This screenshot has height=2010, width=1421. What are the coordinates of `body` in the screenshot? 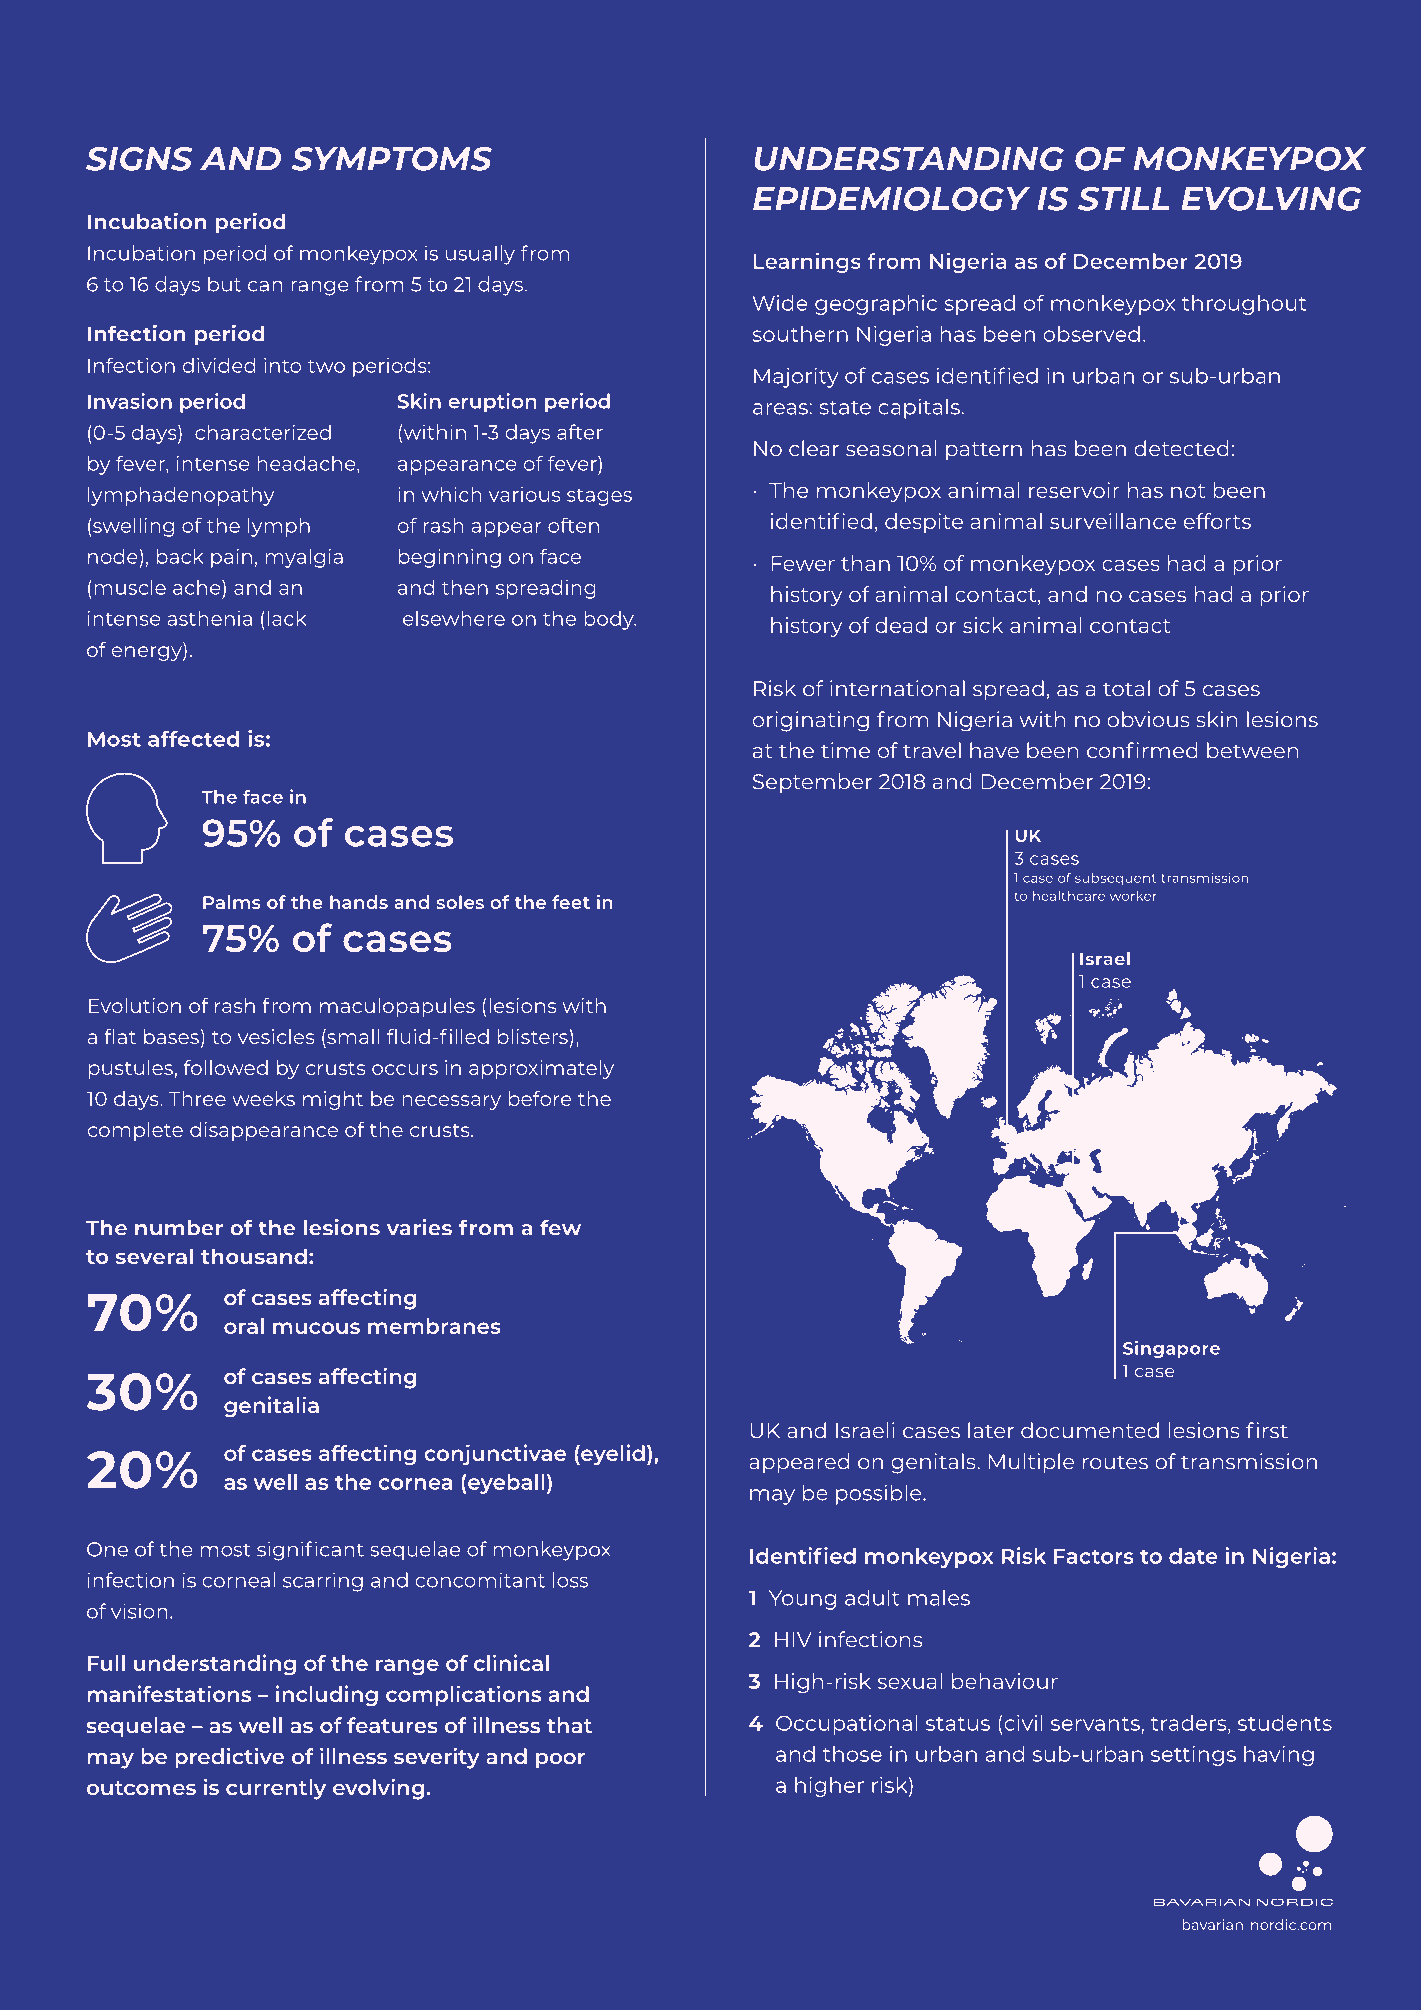 It's located at (610, 620).
